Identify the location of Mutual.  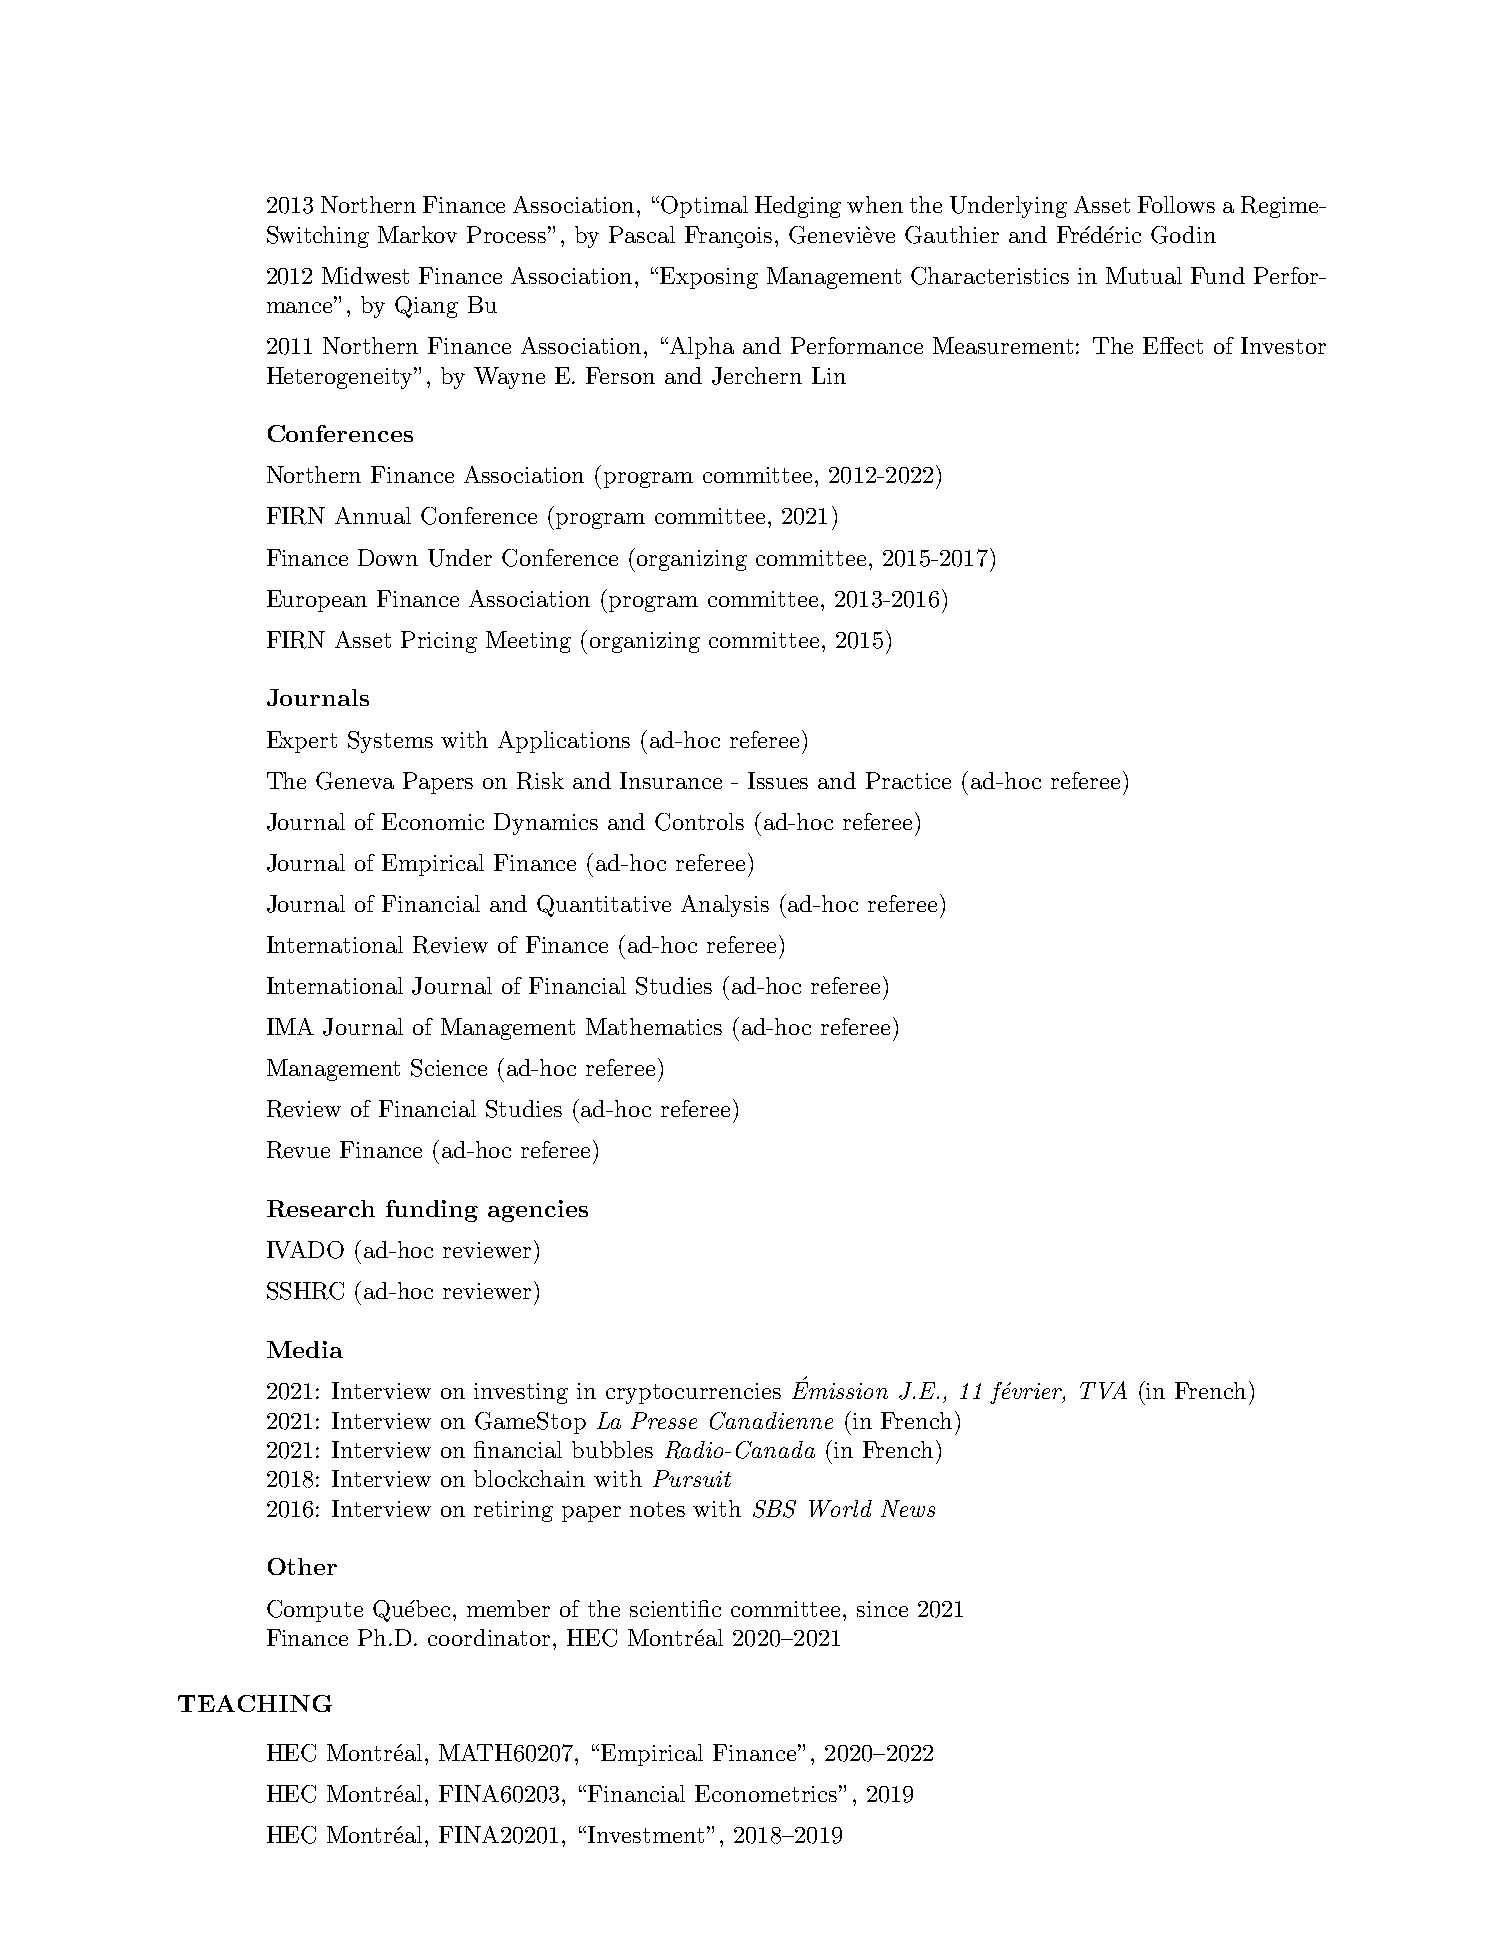
(1144, 275).
